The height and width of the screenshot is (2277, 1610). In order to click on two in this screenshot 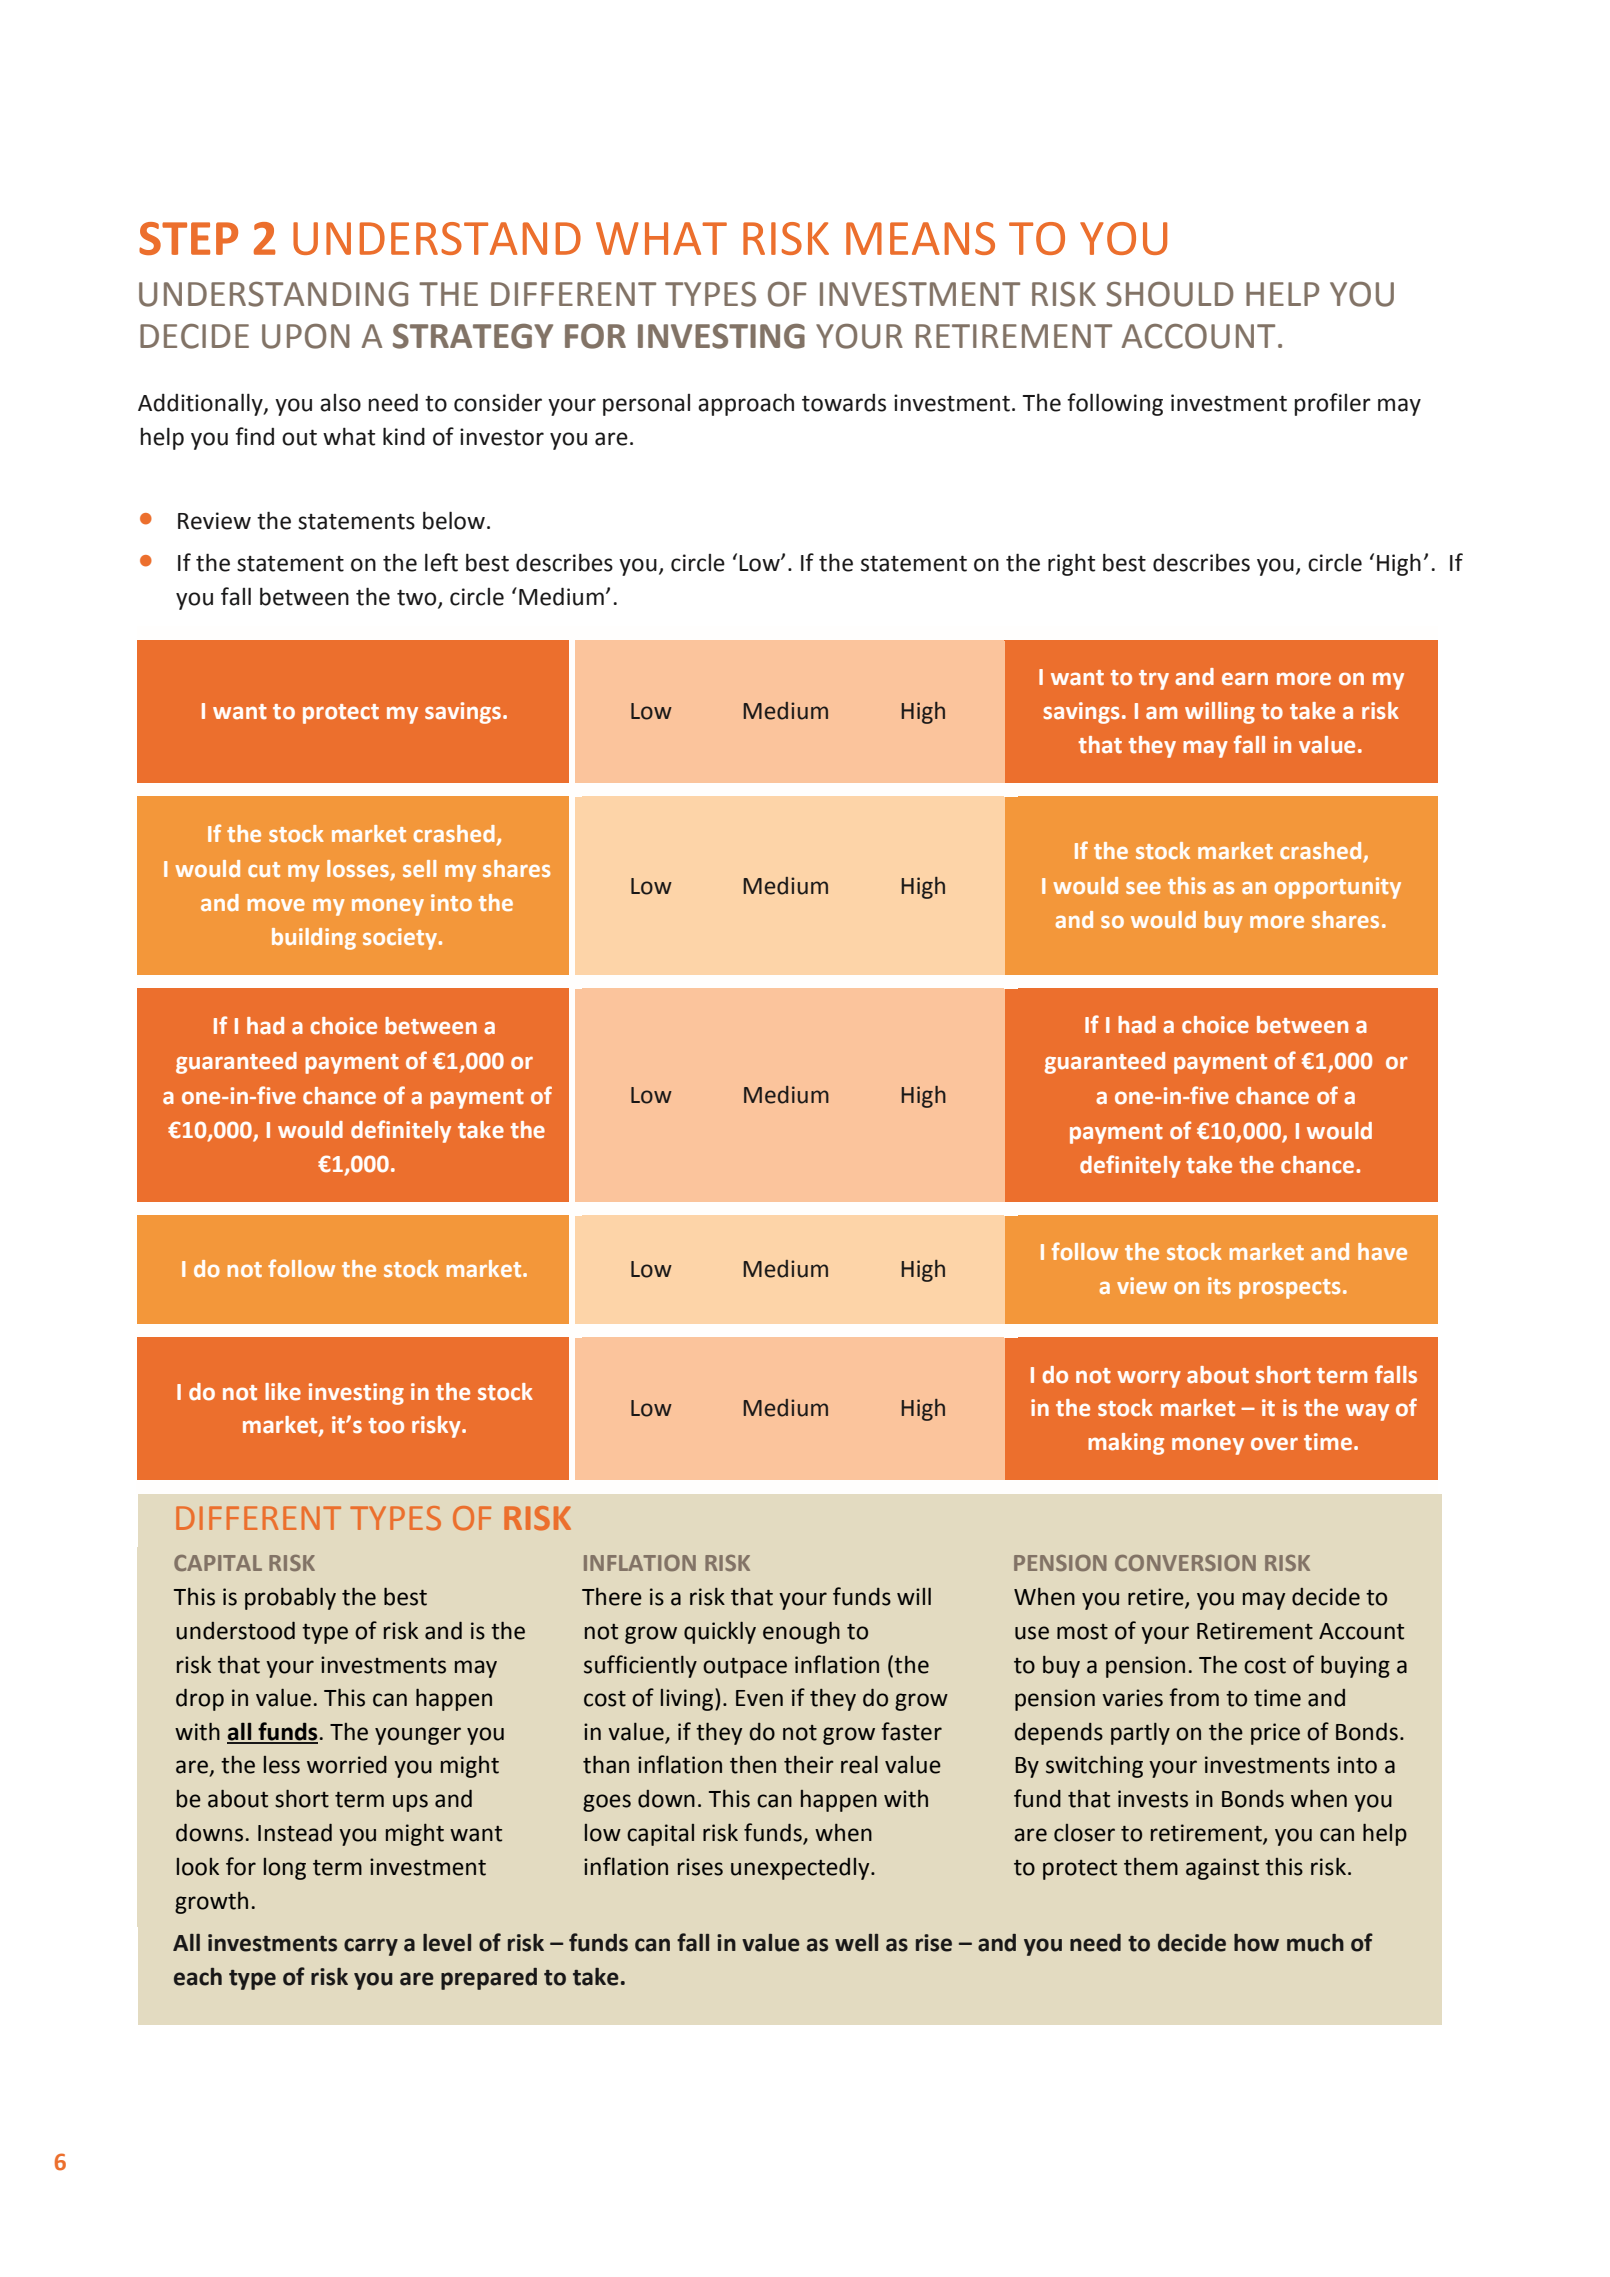, I will do `click(418, 598)`.
